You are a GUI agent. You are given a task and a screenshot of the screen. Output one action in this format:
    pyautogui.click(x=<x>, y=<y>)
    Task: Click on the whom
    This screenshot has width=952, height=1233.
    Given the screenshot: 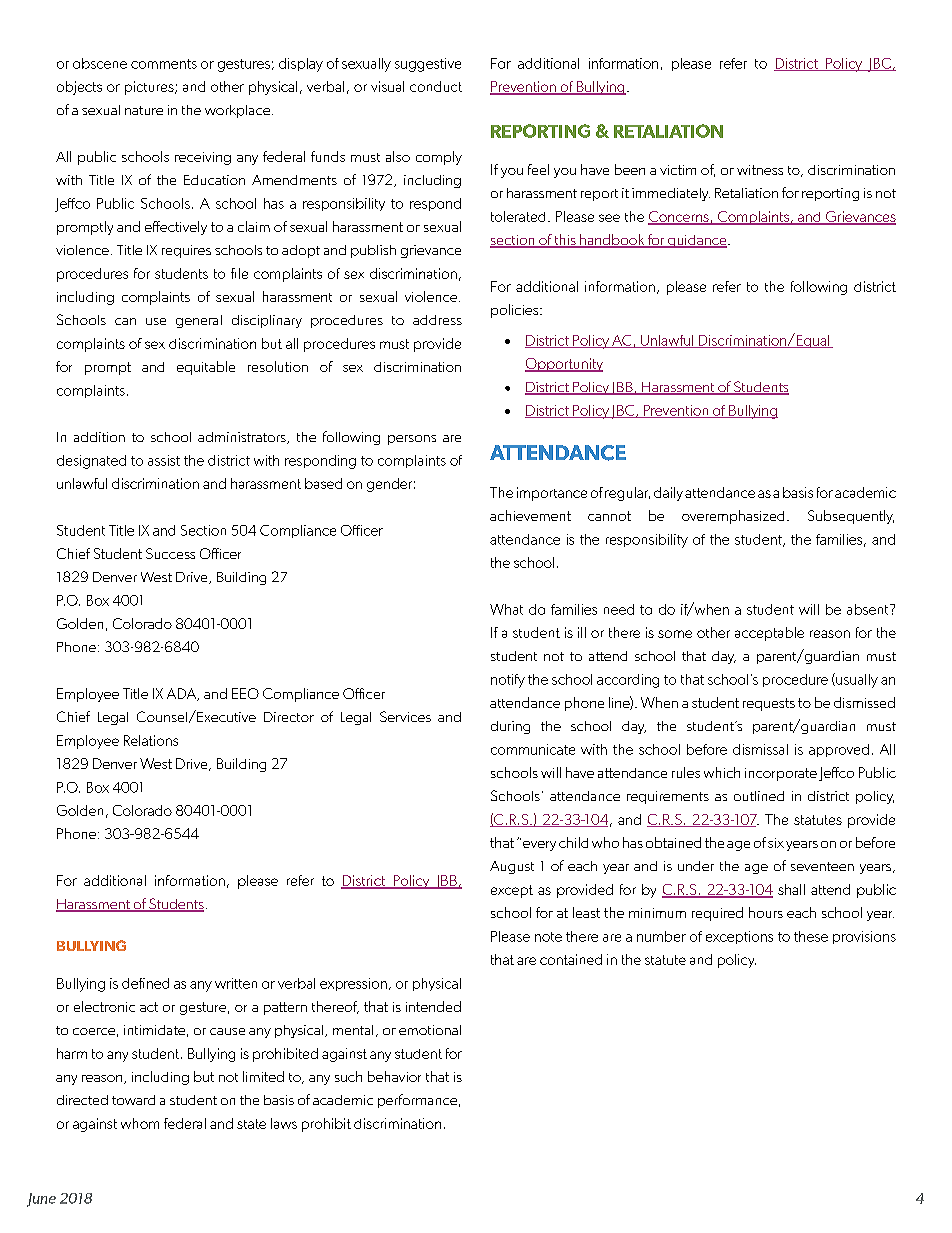 What is the action you would take?
    pyautogui.click(x=140, y=1123)
